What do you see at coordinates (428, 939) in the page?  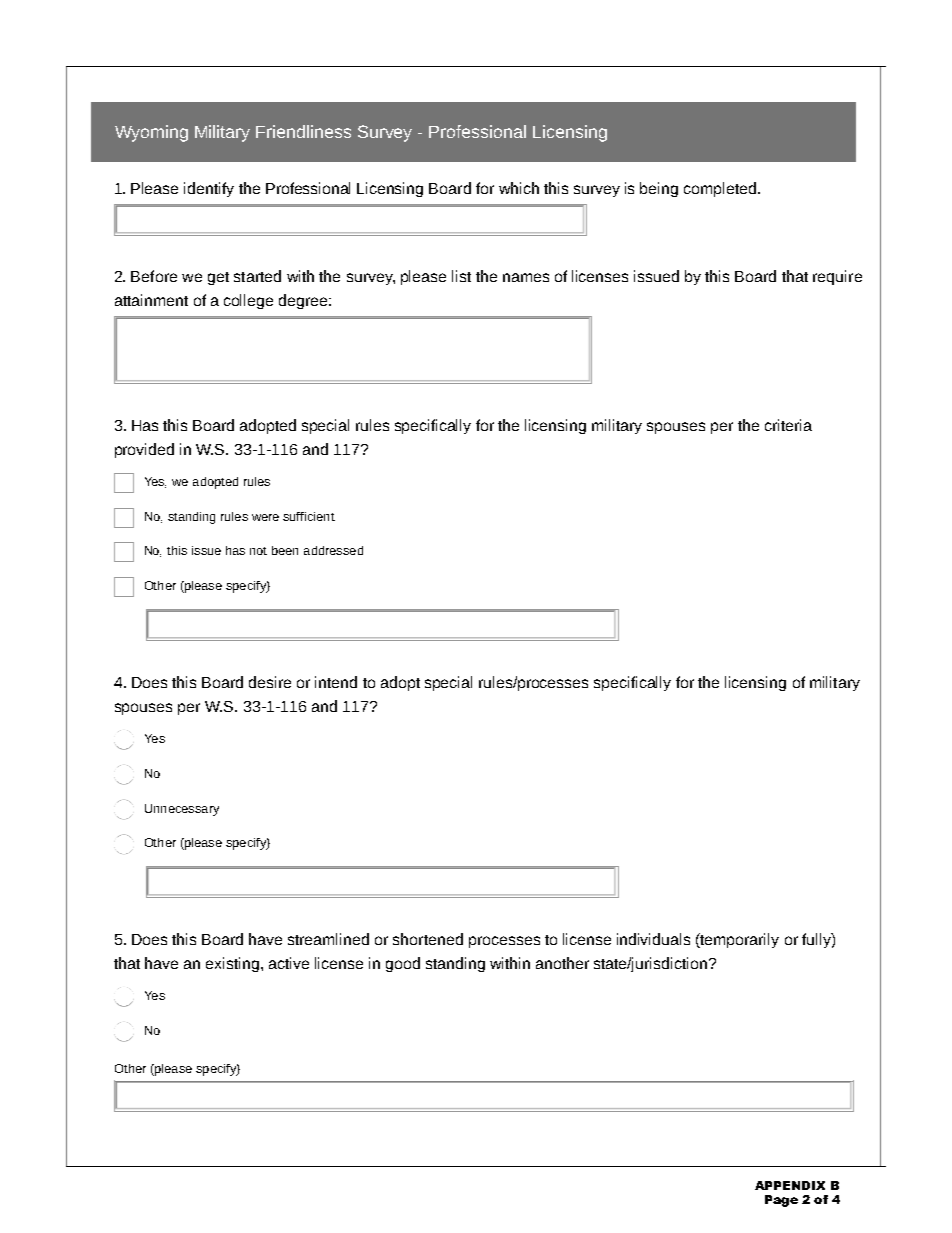 I see `shortened` at bounding box center [428, 939].
